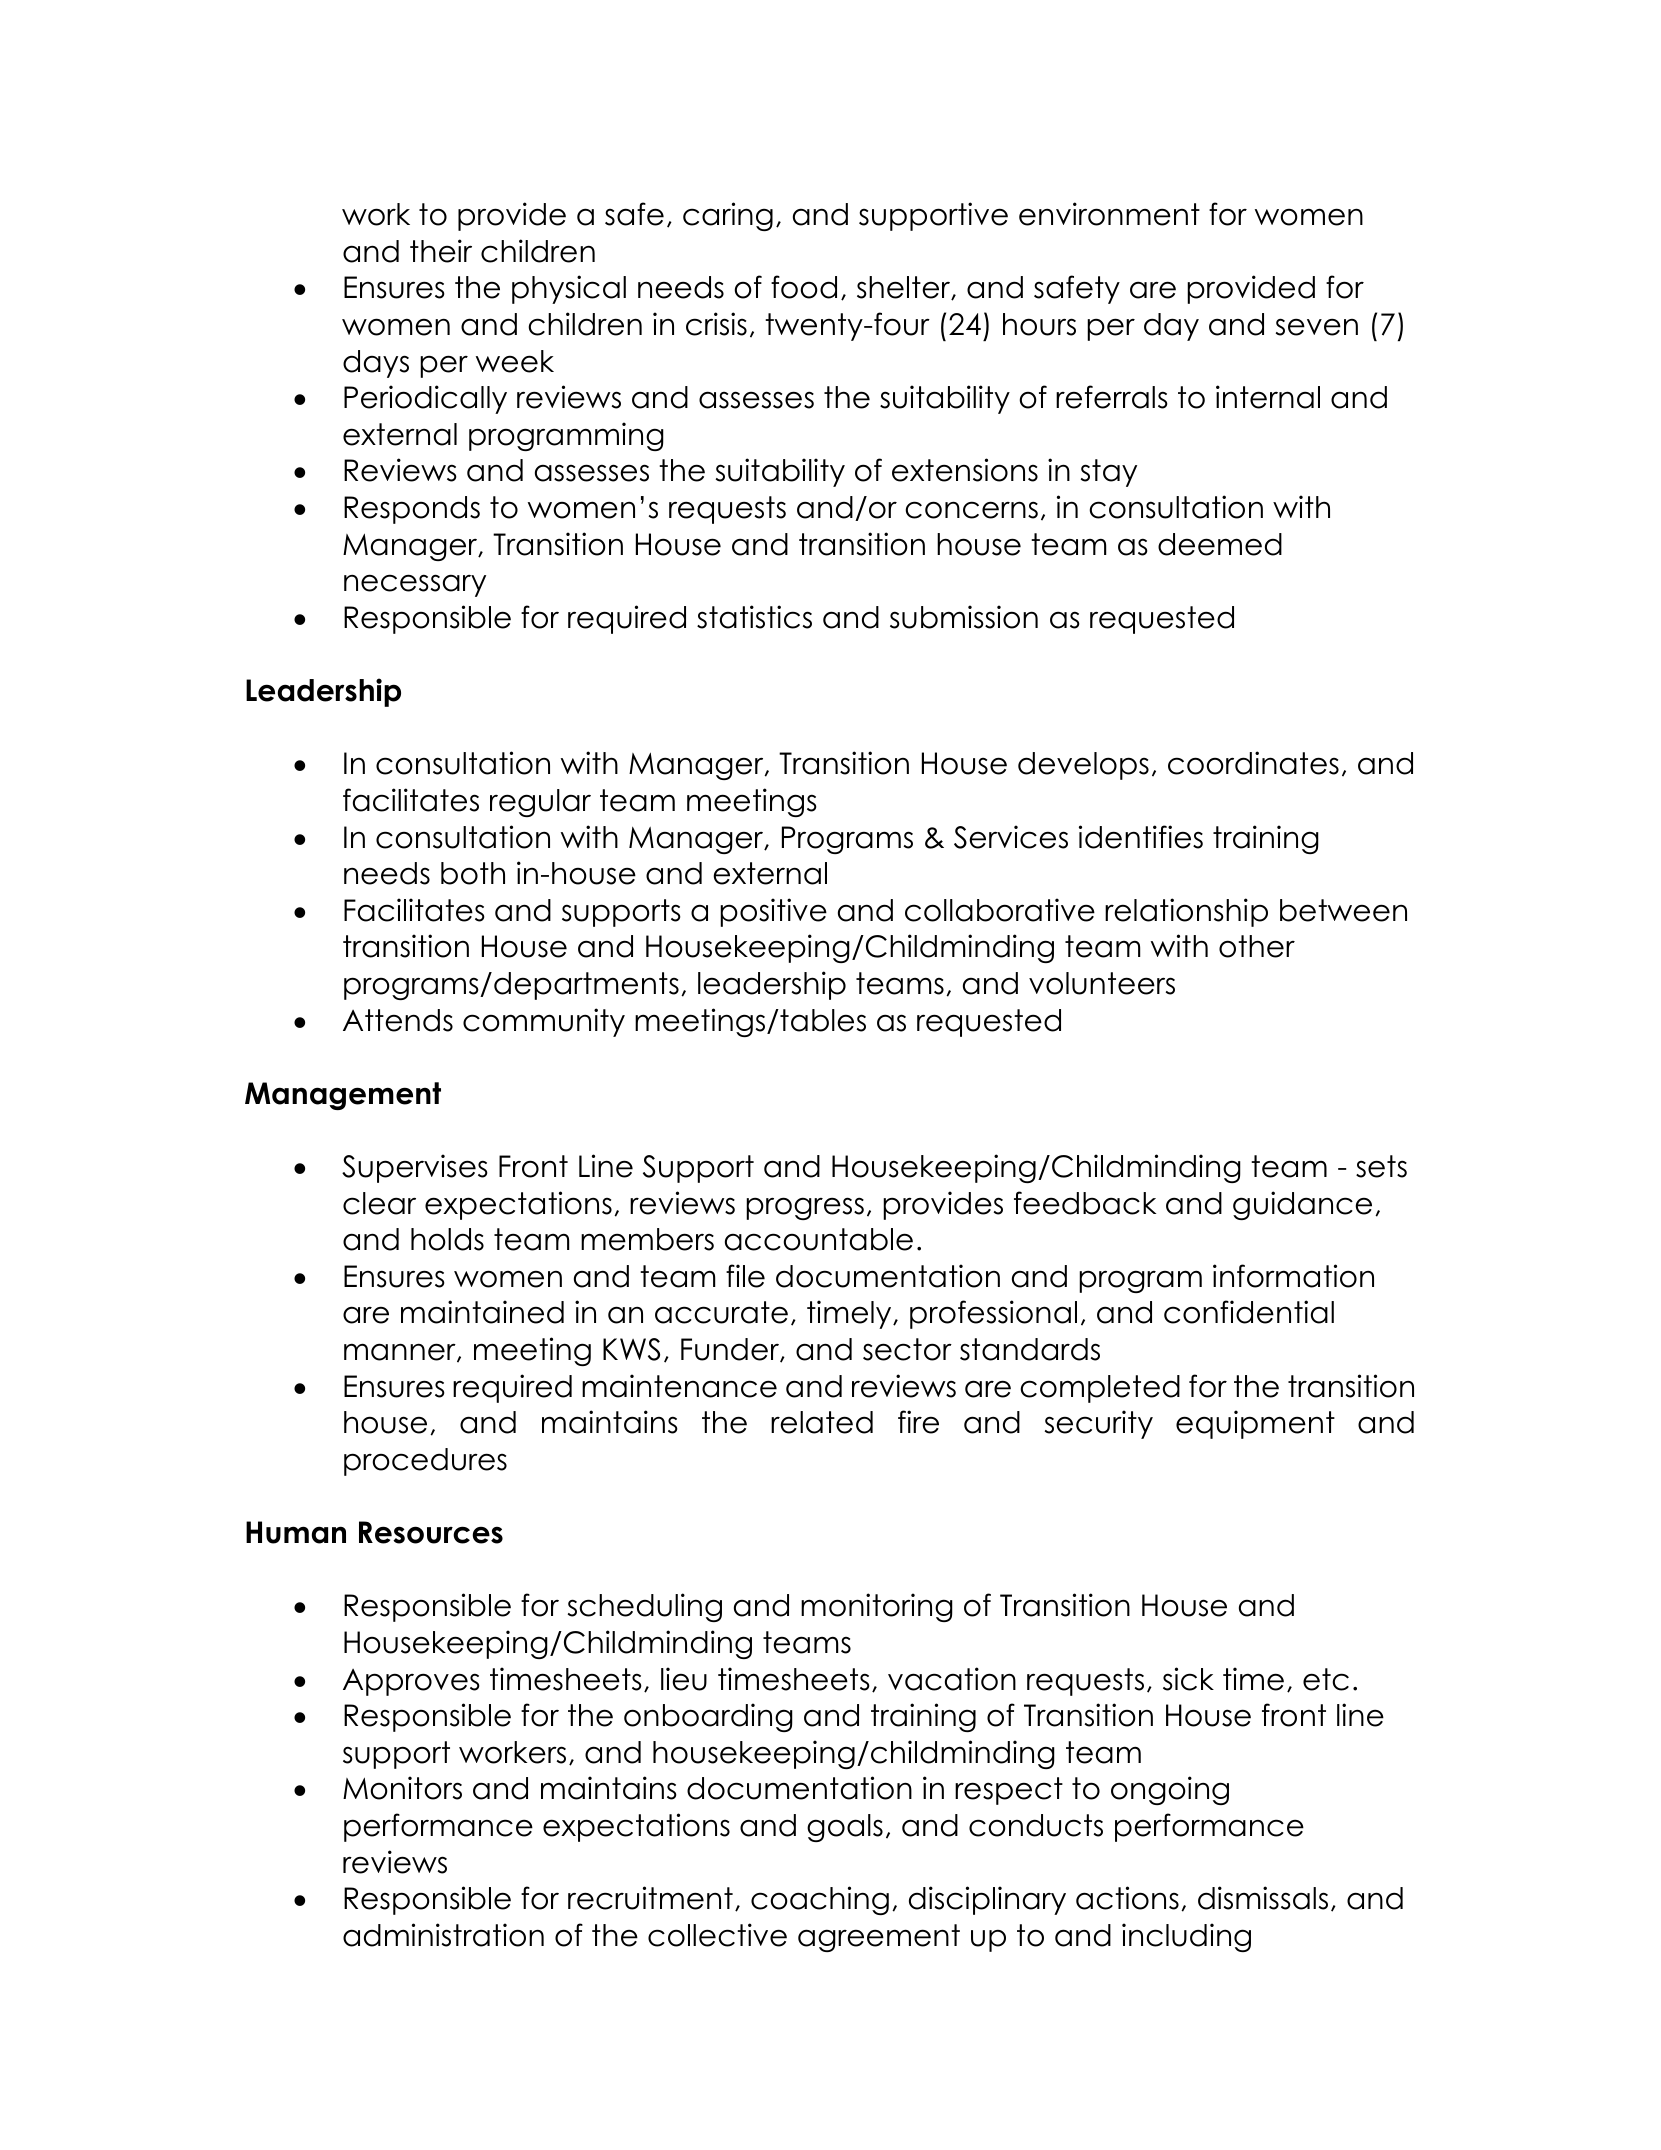 Image resolution: width=1661 pixels, height=2150 pixels. Describe the element at coordinates (1255, 1424) in the image. I see `equipment` at that location.
